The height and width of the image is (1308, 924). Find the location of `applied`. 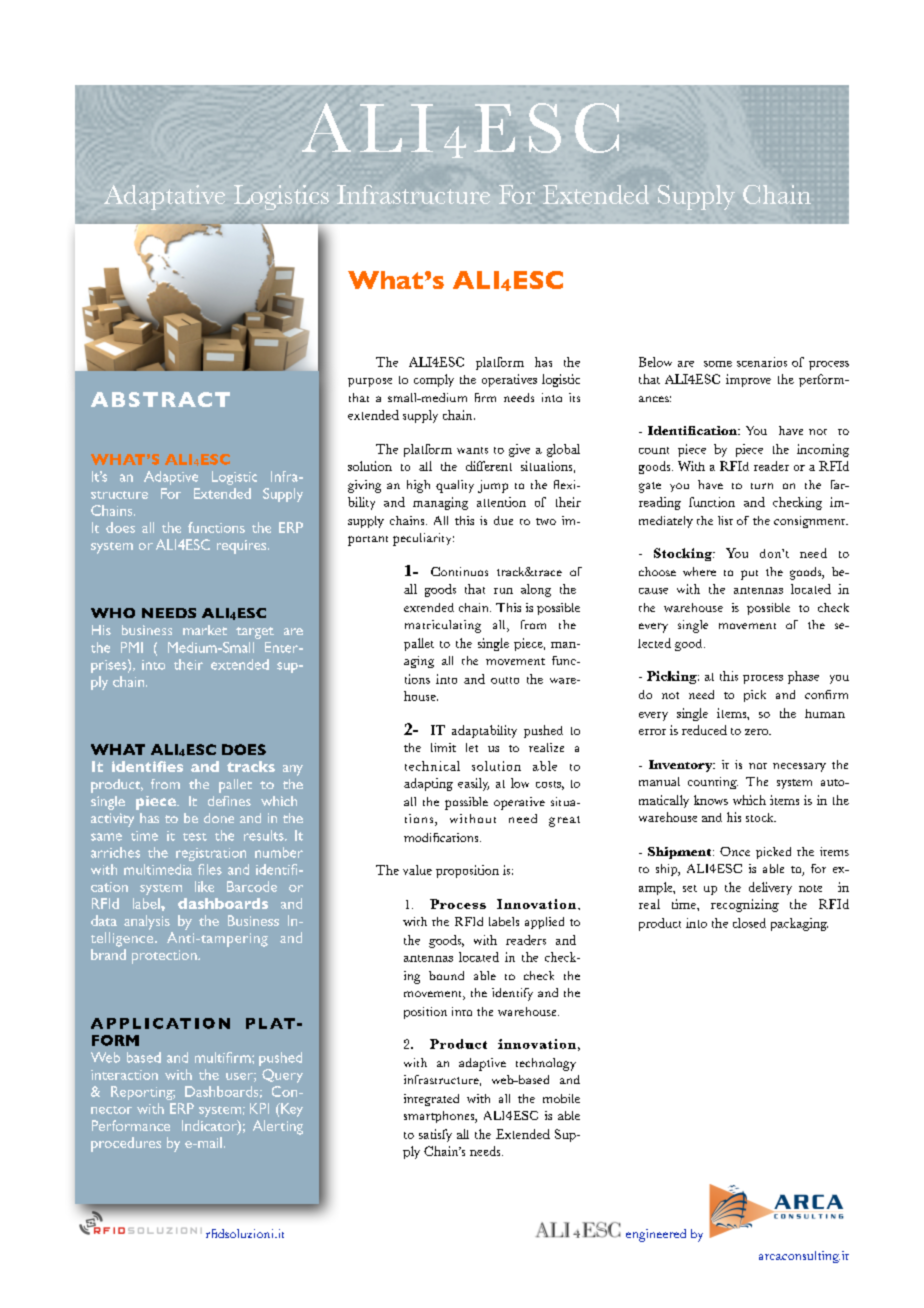

applied is located at coordinates (544, 923).
